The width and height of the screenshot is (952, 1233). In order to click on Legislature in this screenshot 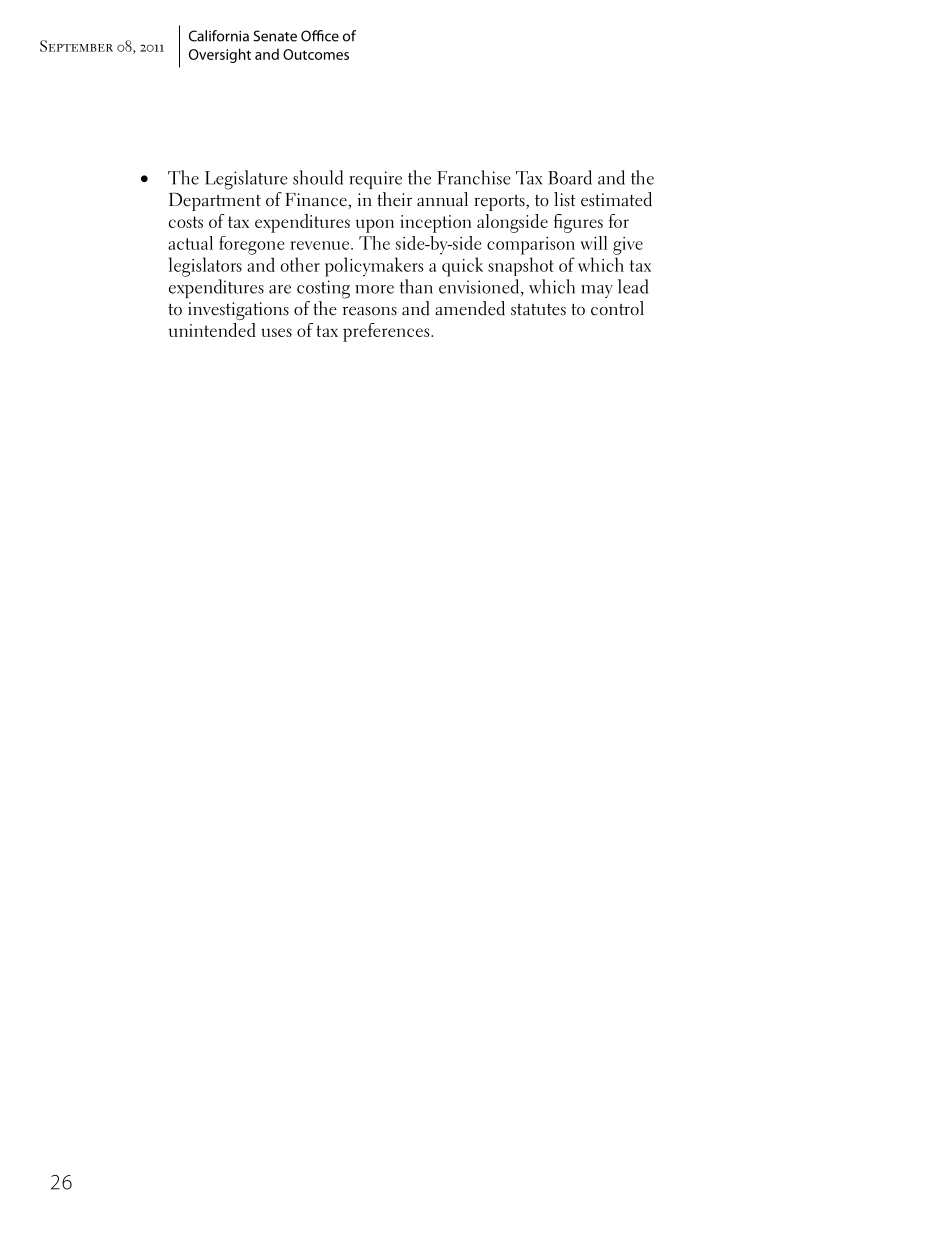, I will do `click(246, 180)`.
